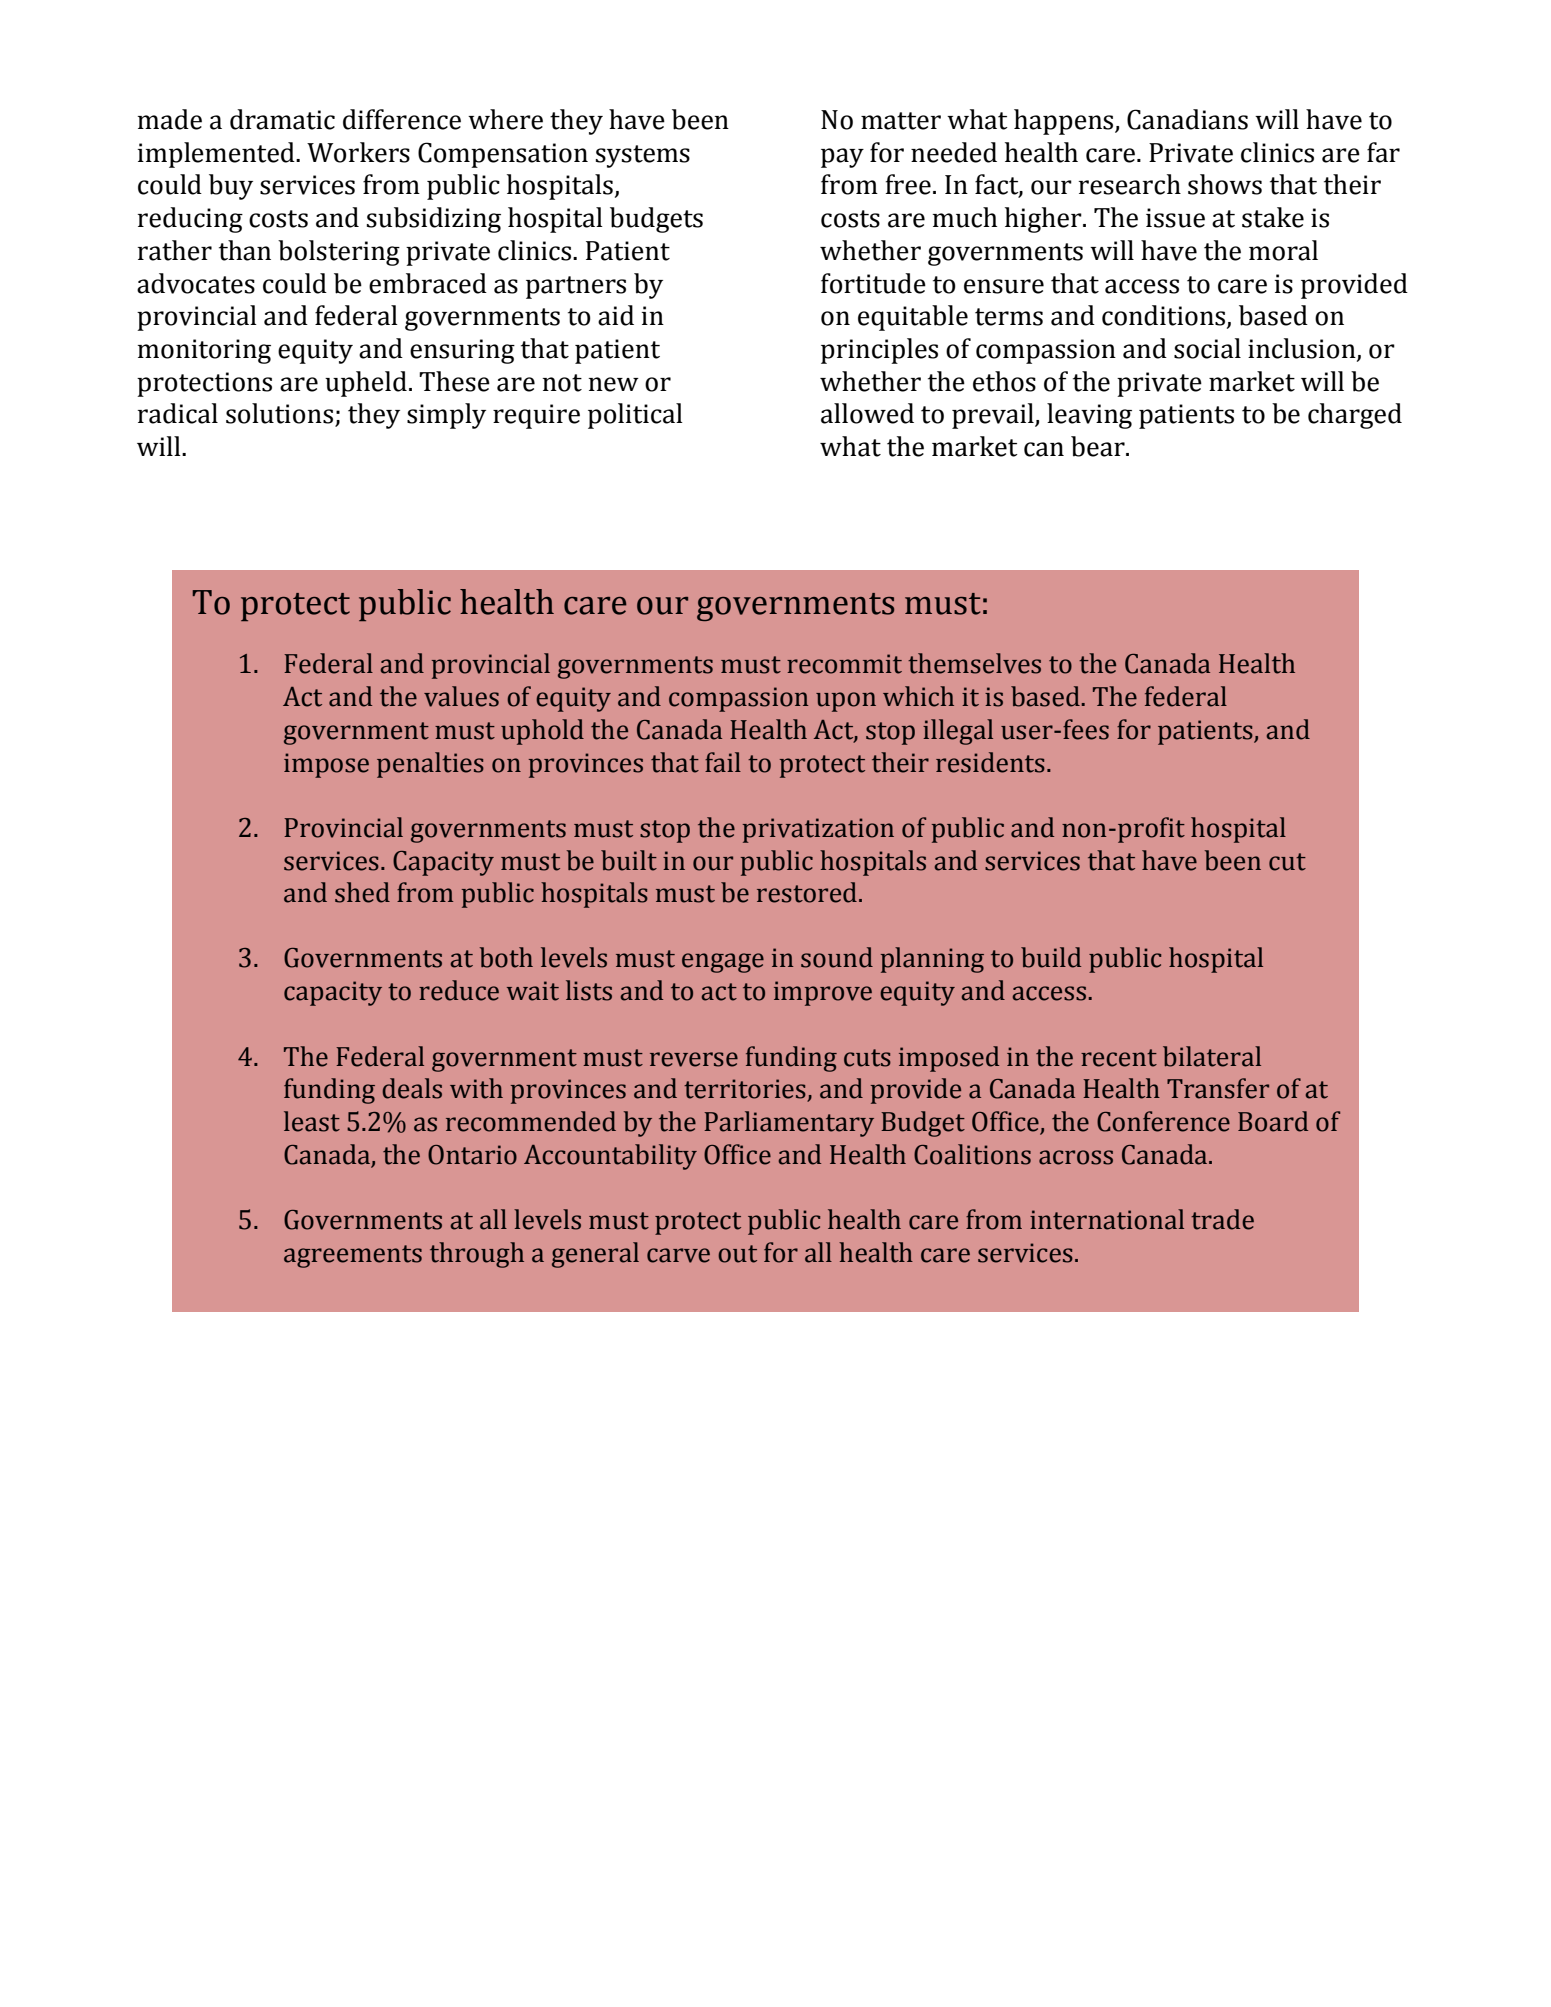  What do you see at coordinates (974, 663) in the document?
I see `themselves` at bounding box center [974, 663].
